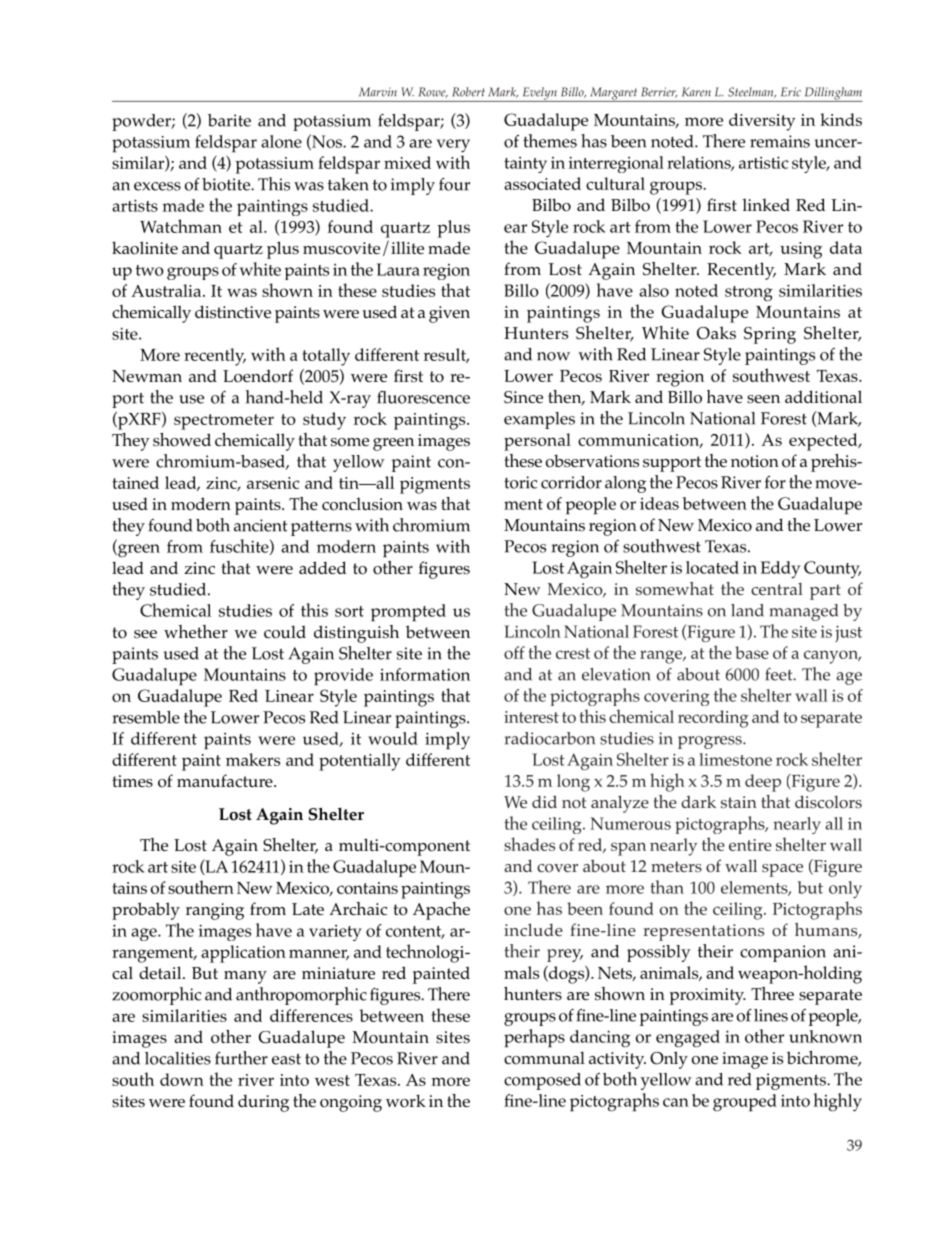  Describe the element at coordinates (468, 92) in the screenshot. I see `Robert` at that location.
